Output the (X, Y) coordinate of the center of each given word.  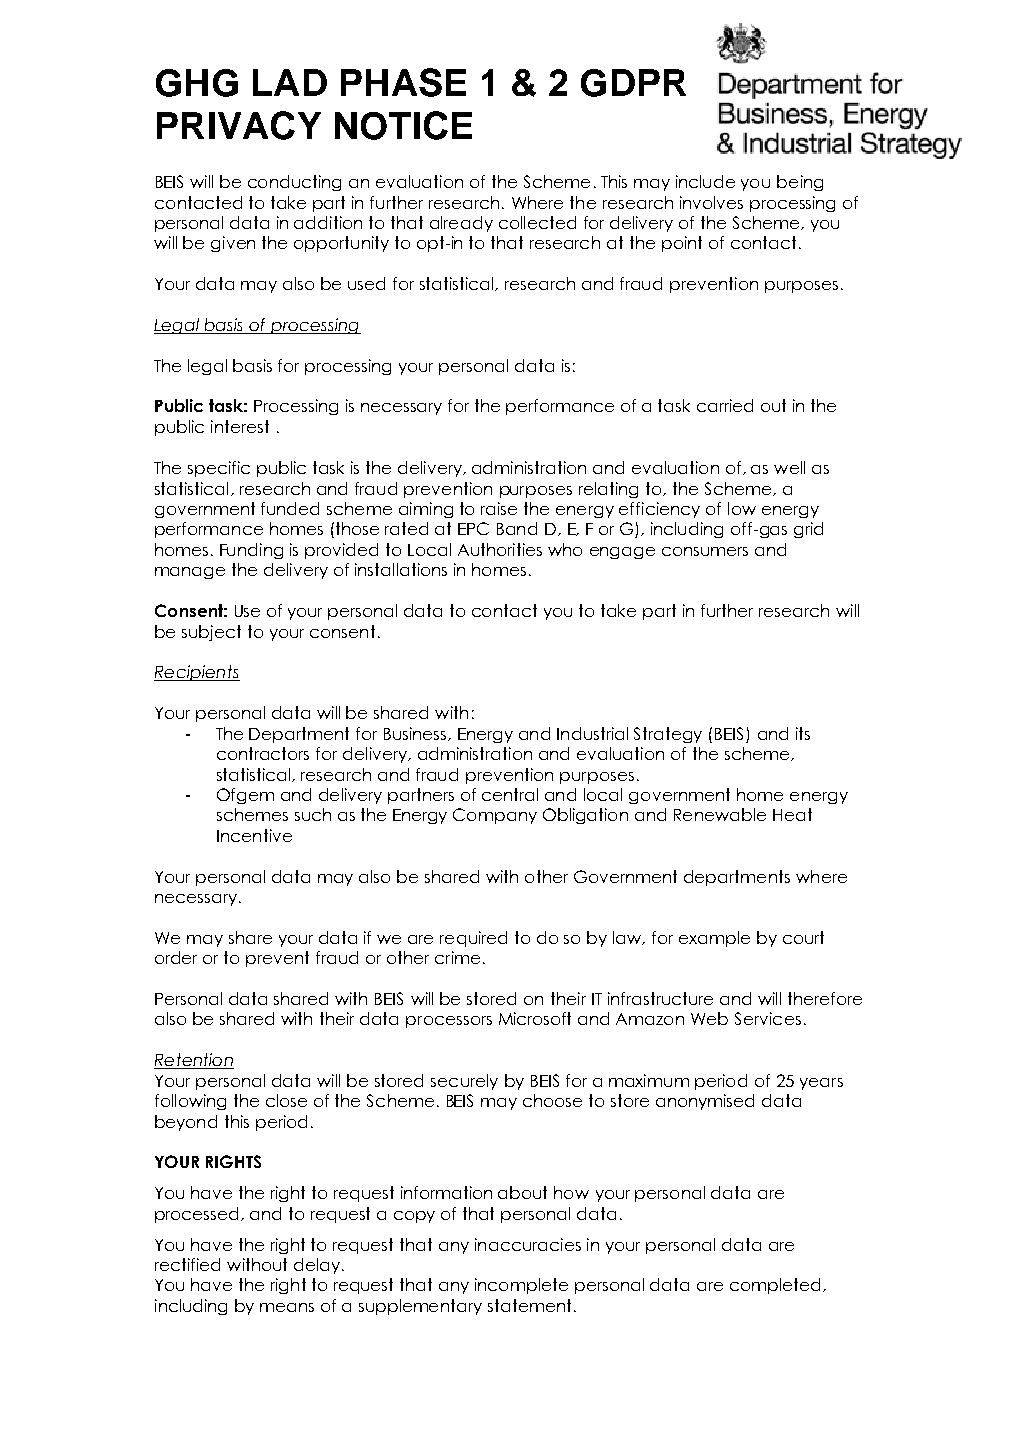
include (705, 181)
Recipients (197, 673)
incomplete (521, 1286)
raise (499, 508)
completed (775, 1286)
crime (457, 957)
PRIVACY (239, 125)
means (287, 1307)
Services (768, 1018)
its (803, 733)
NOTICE (403, 125)
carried (725, 405)
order (176, 957)
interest (240, 426)
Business (416, 734)
